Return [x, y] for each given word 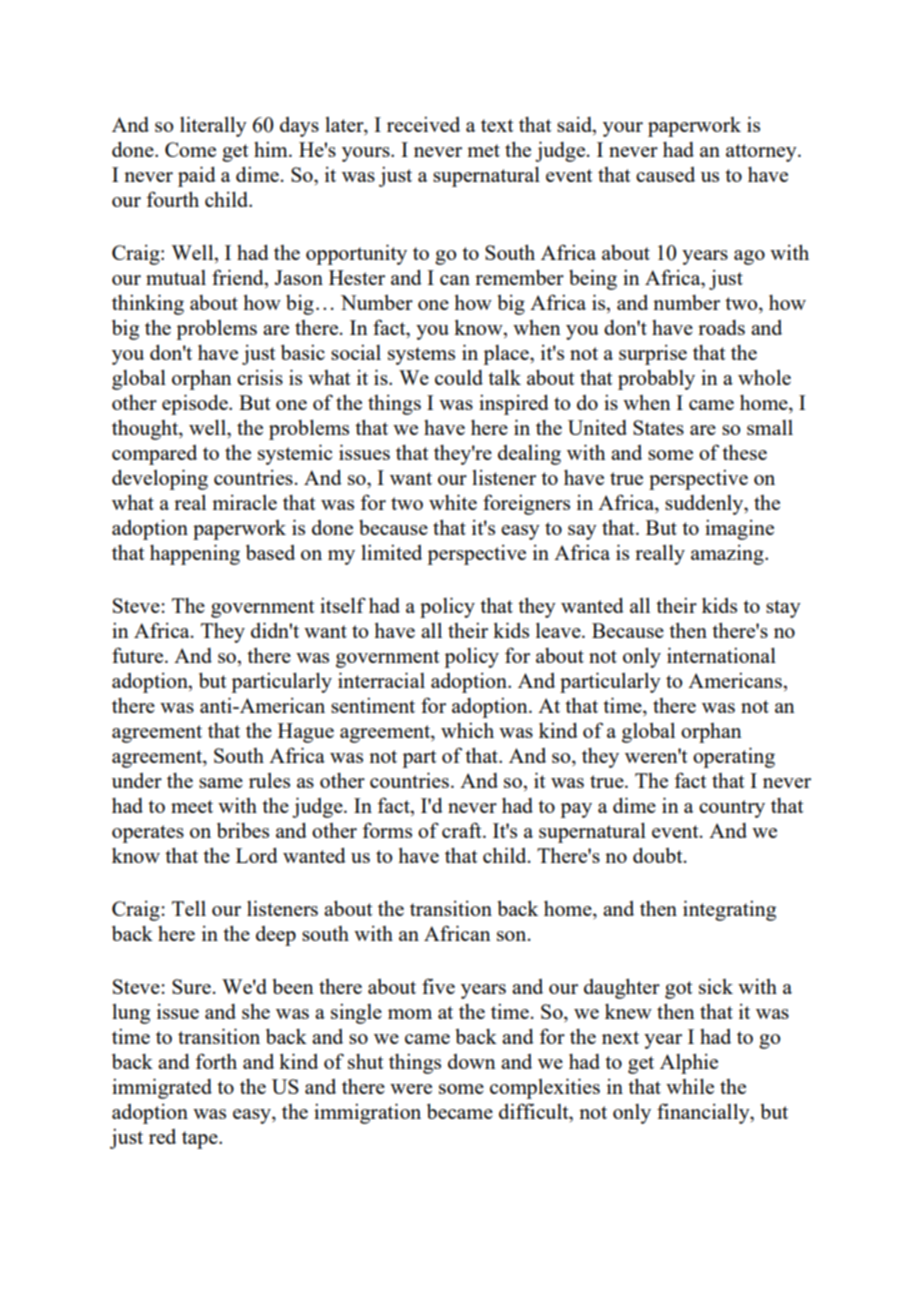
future [139, 655]
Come [190, 149]
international [721, 655]
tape [201, 1140]
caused [665, 174]
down [472, 1061]
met [483, 150]
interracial [381, 680]
